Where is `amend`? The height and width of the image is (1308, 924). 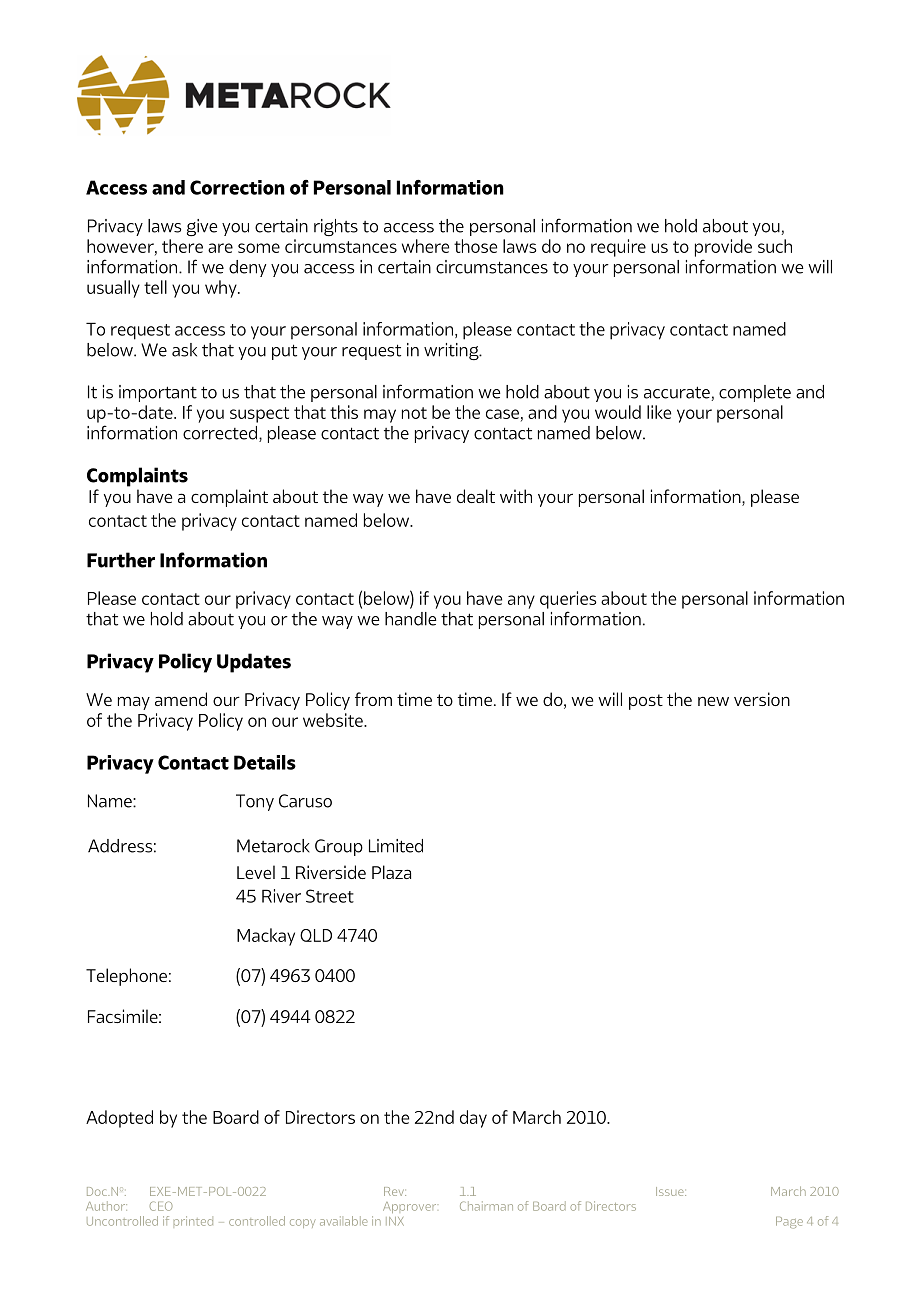 amend is located at coordinates (181, 699).
